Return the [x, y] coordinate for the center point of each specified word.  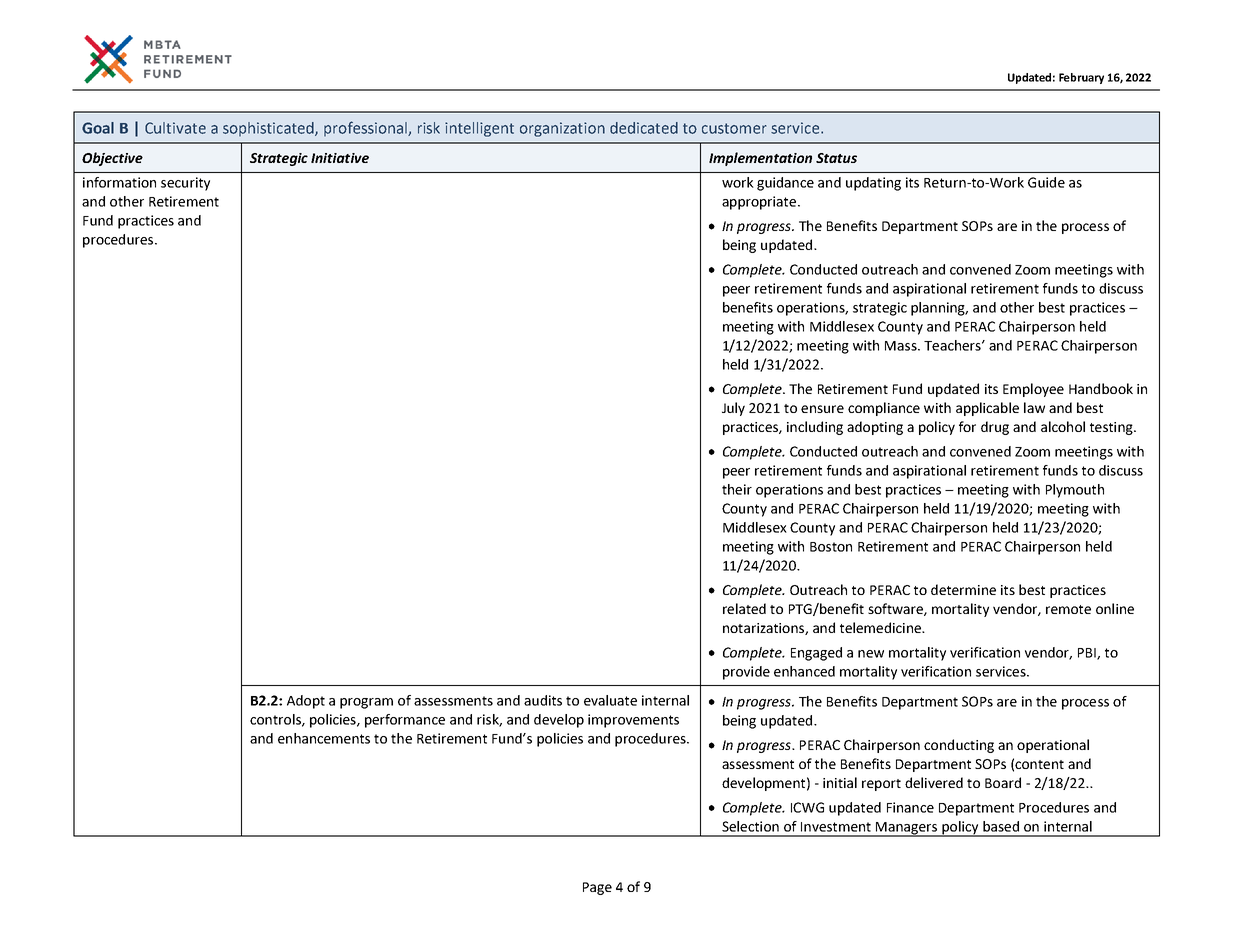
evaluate [610, 700]
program [366, 703]
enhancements [324, 738]
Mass [902, 346]
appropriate [760, 203]
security [185, 184]
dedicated [644, 128]
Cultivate [175, 128]
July [733, 409]
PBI [1088, 654]
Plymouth [1075, 491]
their [737, 489]
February [1081, 78]
